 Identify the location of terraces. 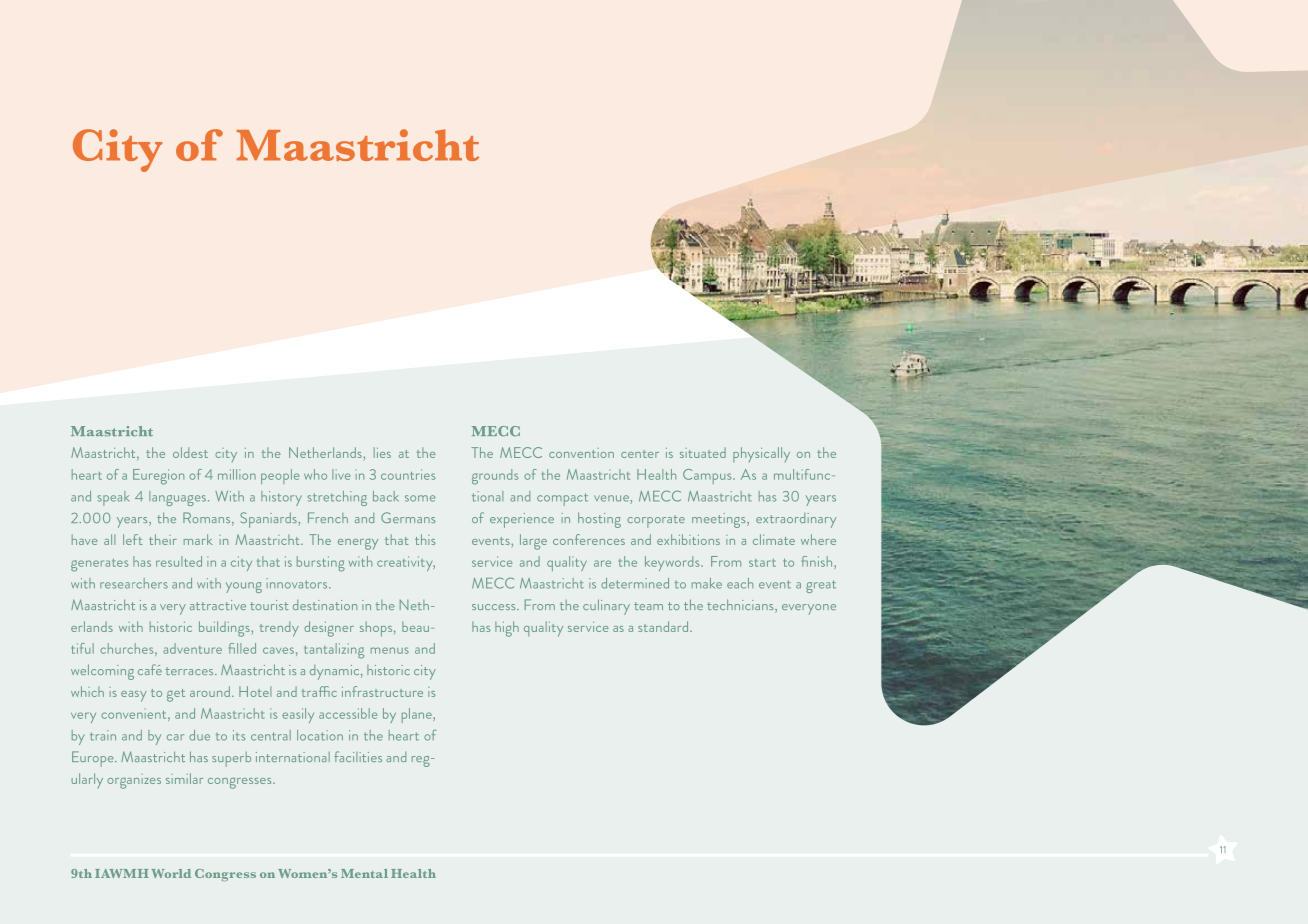
(190, 671).
